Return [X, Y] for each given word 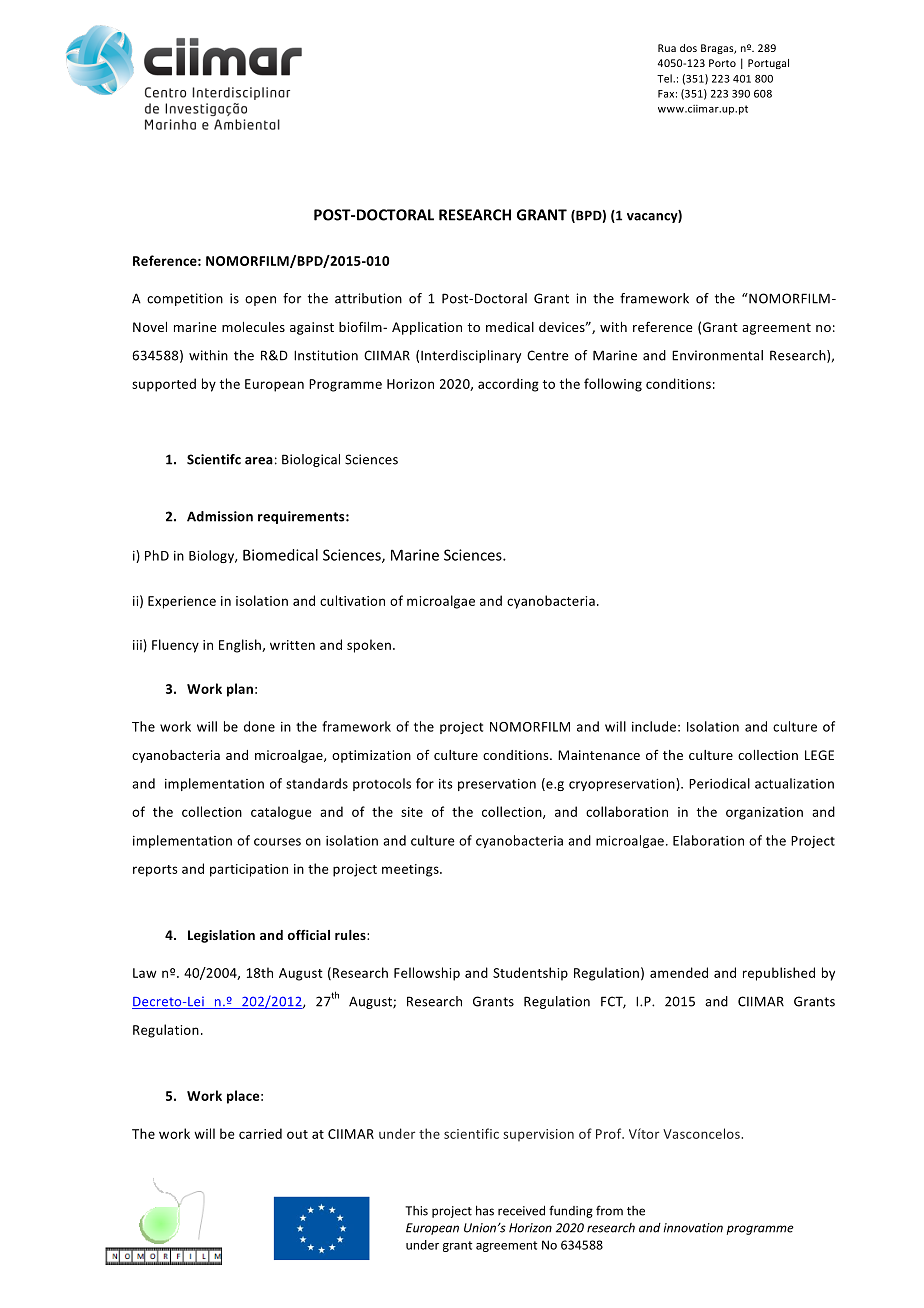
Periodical [719, 783]
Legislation [221, 936]
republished [779, 974]
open [260, 301]
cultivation [352, 600]
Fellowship [427, 974]
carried [260, 1133]
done [259, 726]
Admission [220, 516]
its [446, 784]
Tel [665, 78]
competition [185, 299]
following [613, 385]
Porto [722, 63]
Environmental [717, 355]
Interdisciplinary [471, 356]
